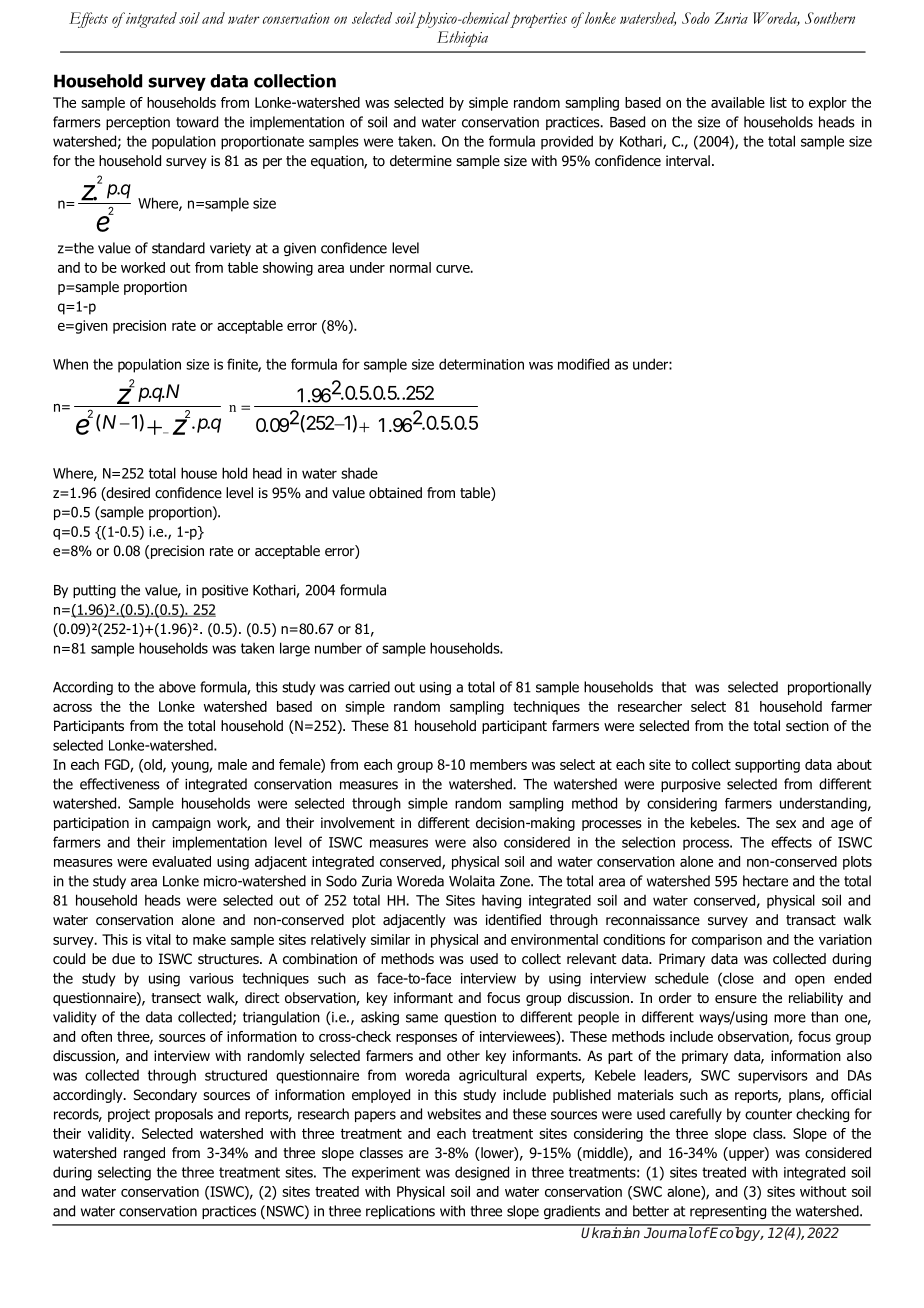 The image size is (924, 1308). I want to click on Ethiopia, so click(462, 39).
